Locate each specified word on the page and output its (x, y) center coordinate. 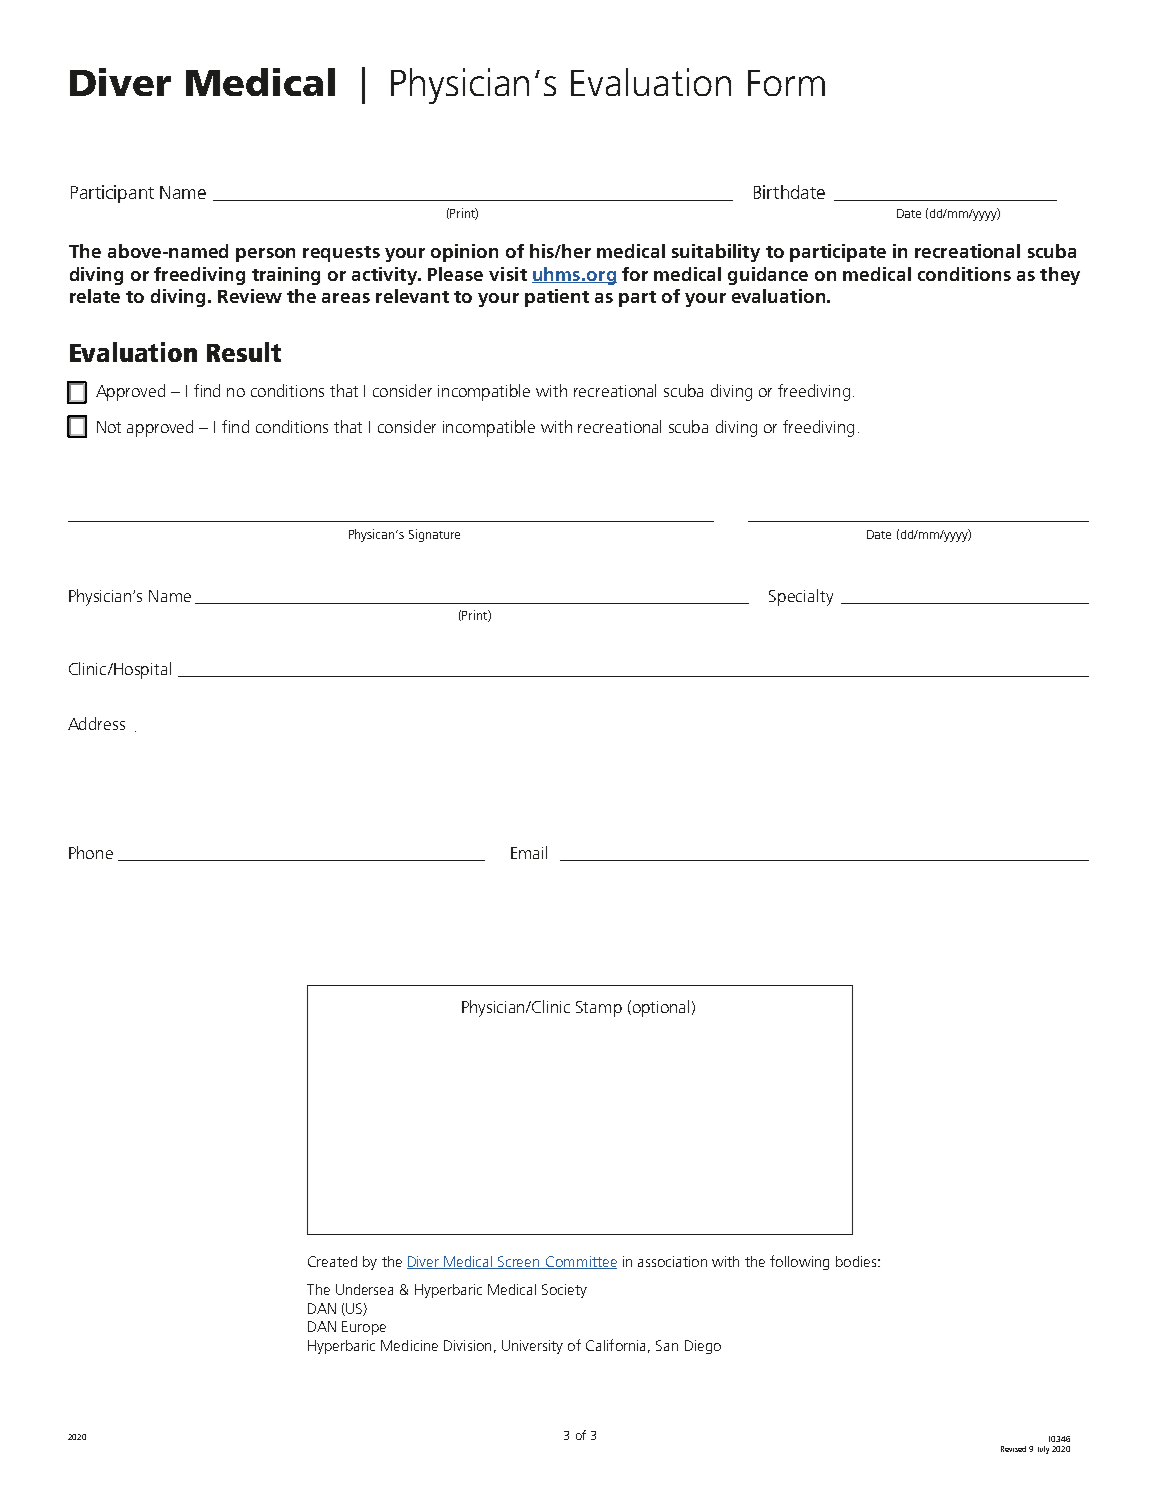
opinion (464, 253)
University (532, 1347)
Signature (434, 535)
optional (659, 1008)
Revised (1013, 1449)
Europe (364, 1328)
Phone (91, 852)
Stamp (599, 1009)
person (265, 255)
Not (109, 427)
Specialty (801, 597)
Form (786, 83)
